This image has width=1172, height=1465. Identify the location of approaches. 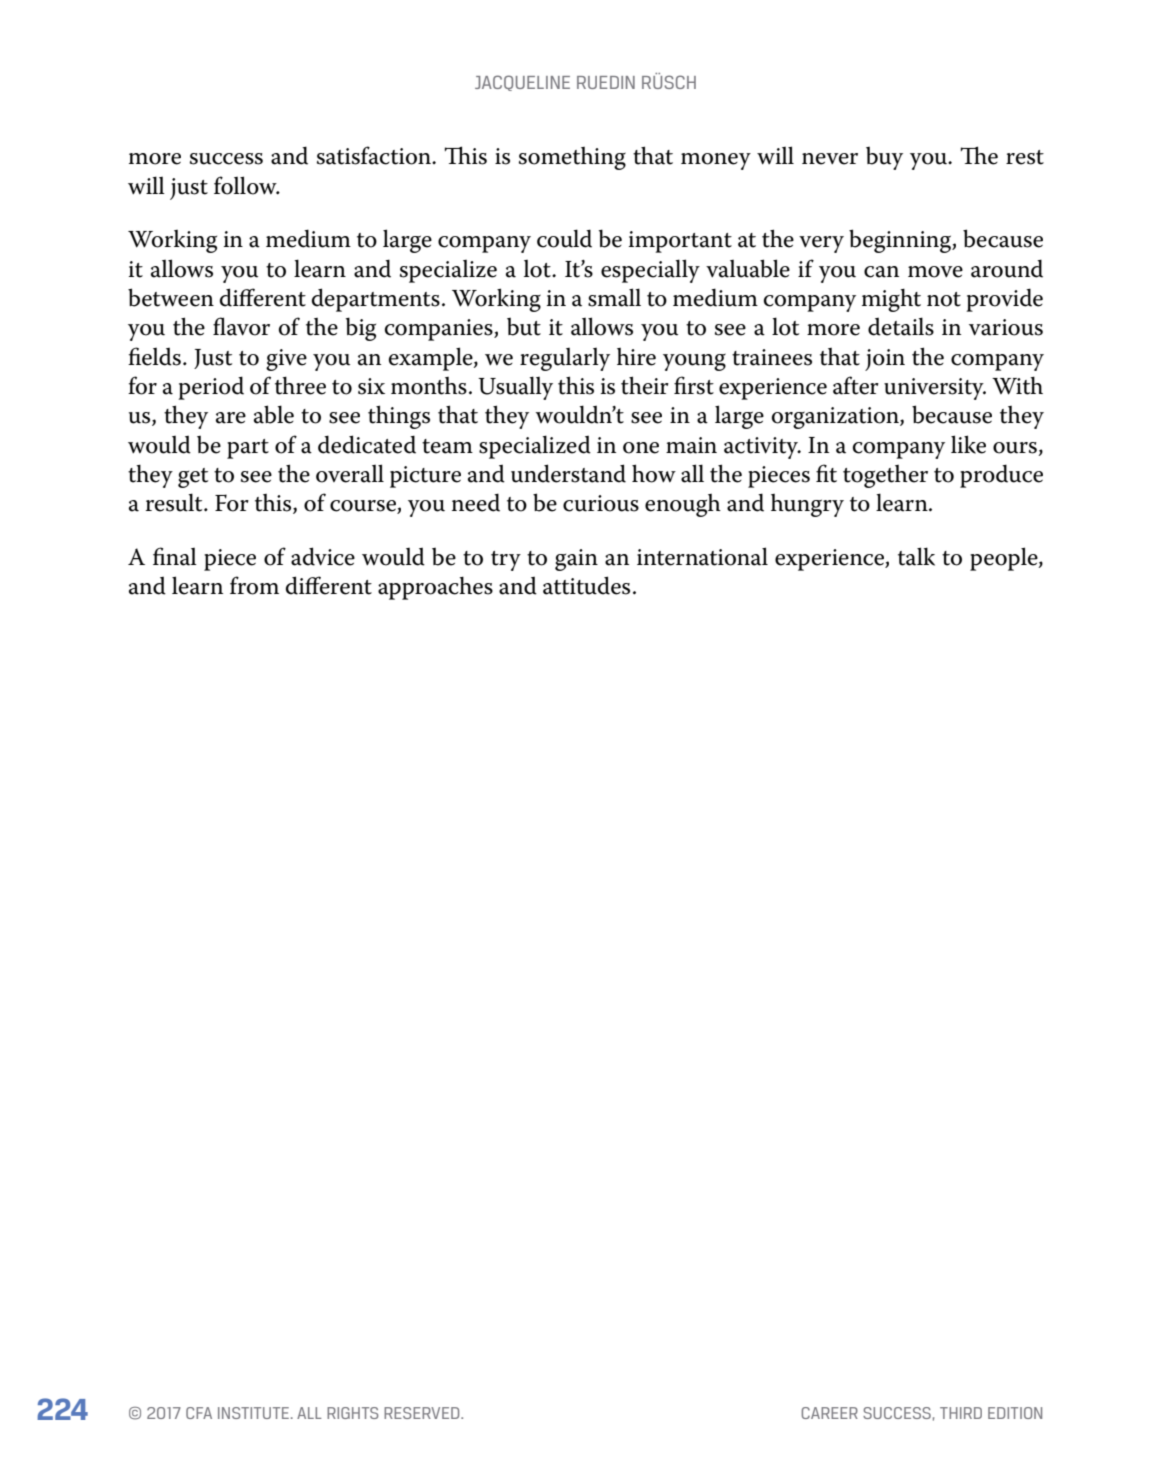
(435, 588).
